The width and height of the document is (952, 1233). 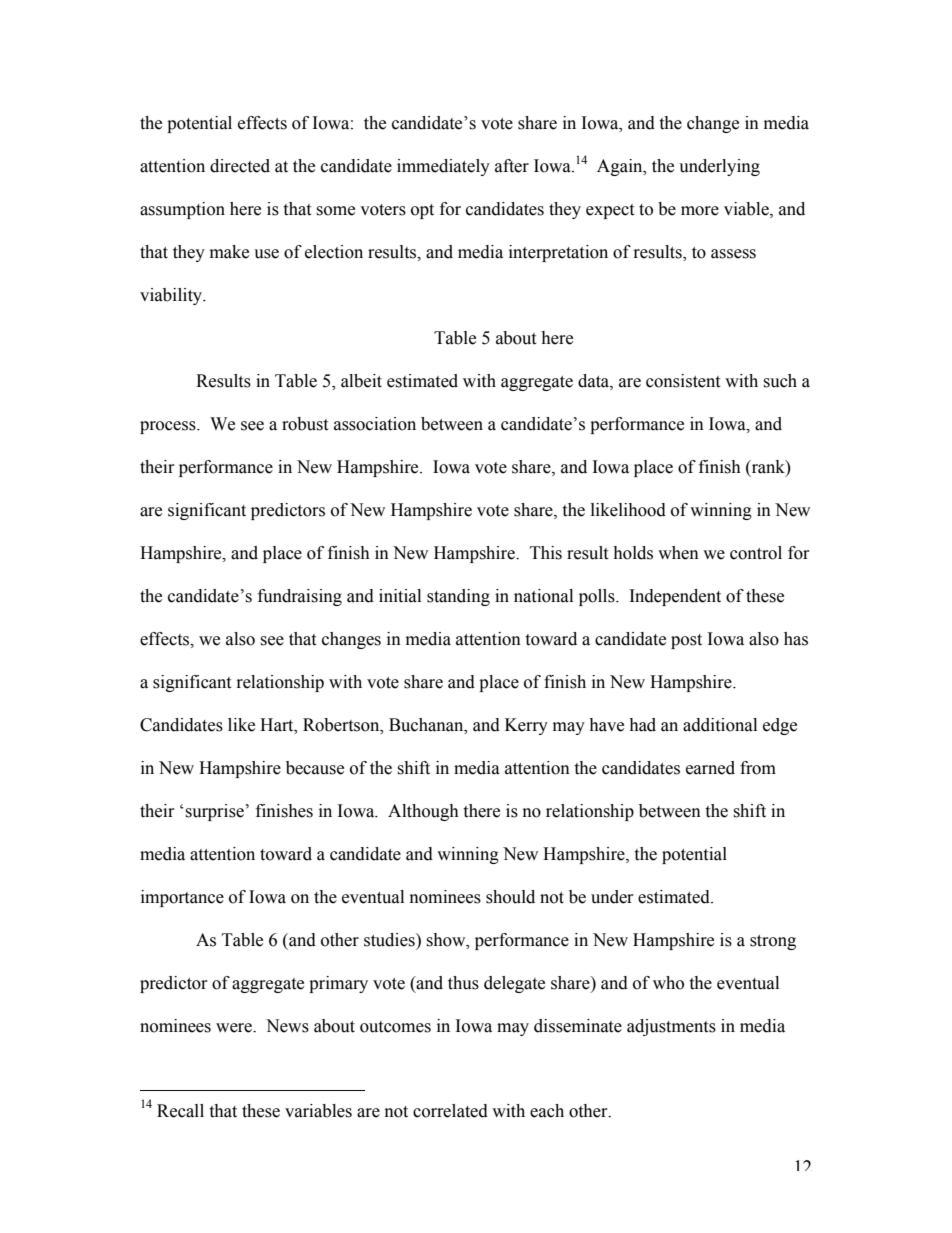 I want to click on were, so click(x=235, y=1028).
